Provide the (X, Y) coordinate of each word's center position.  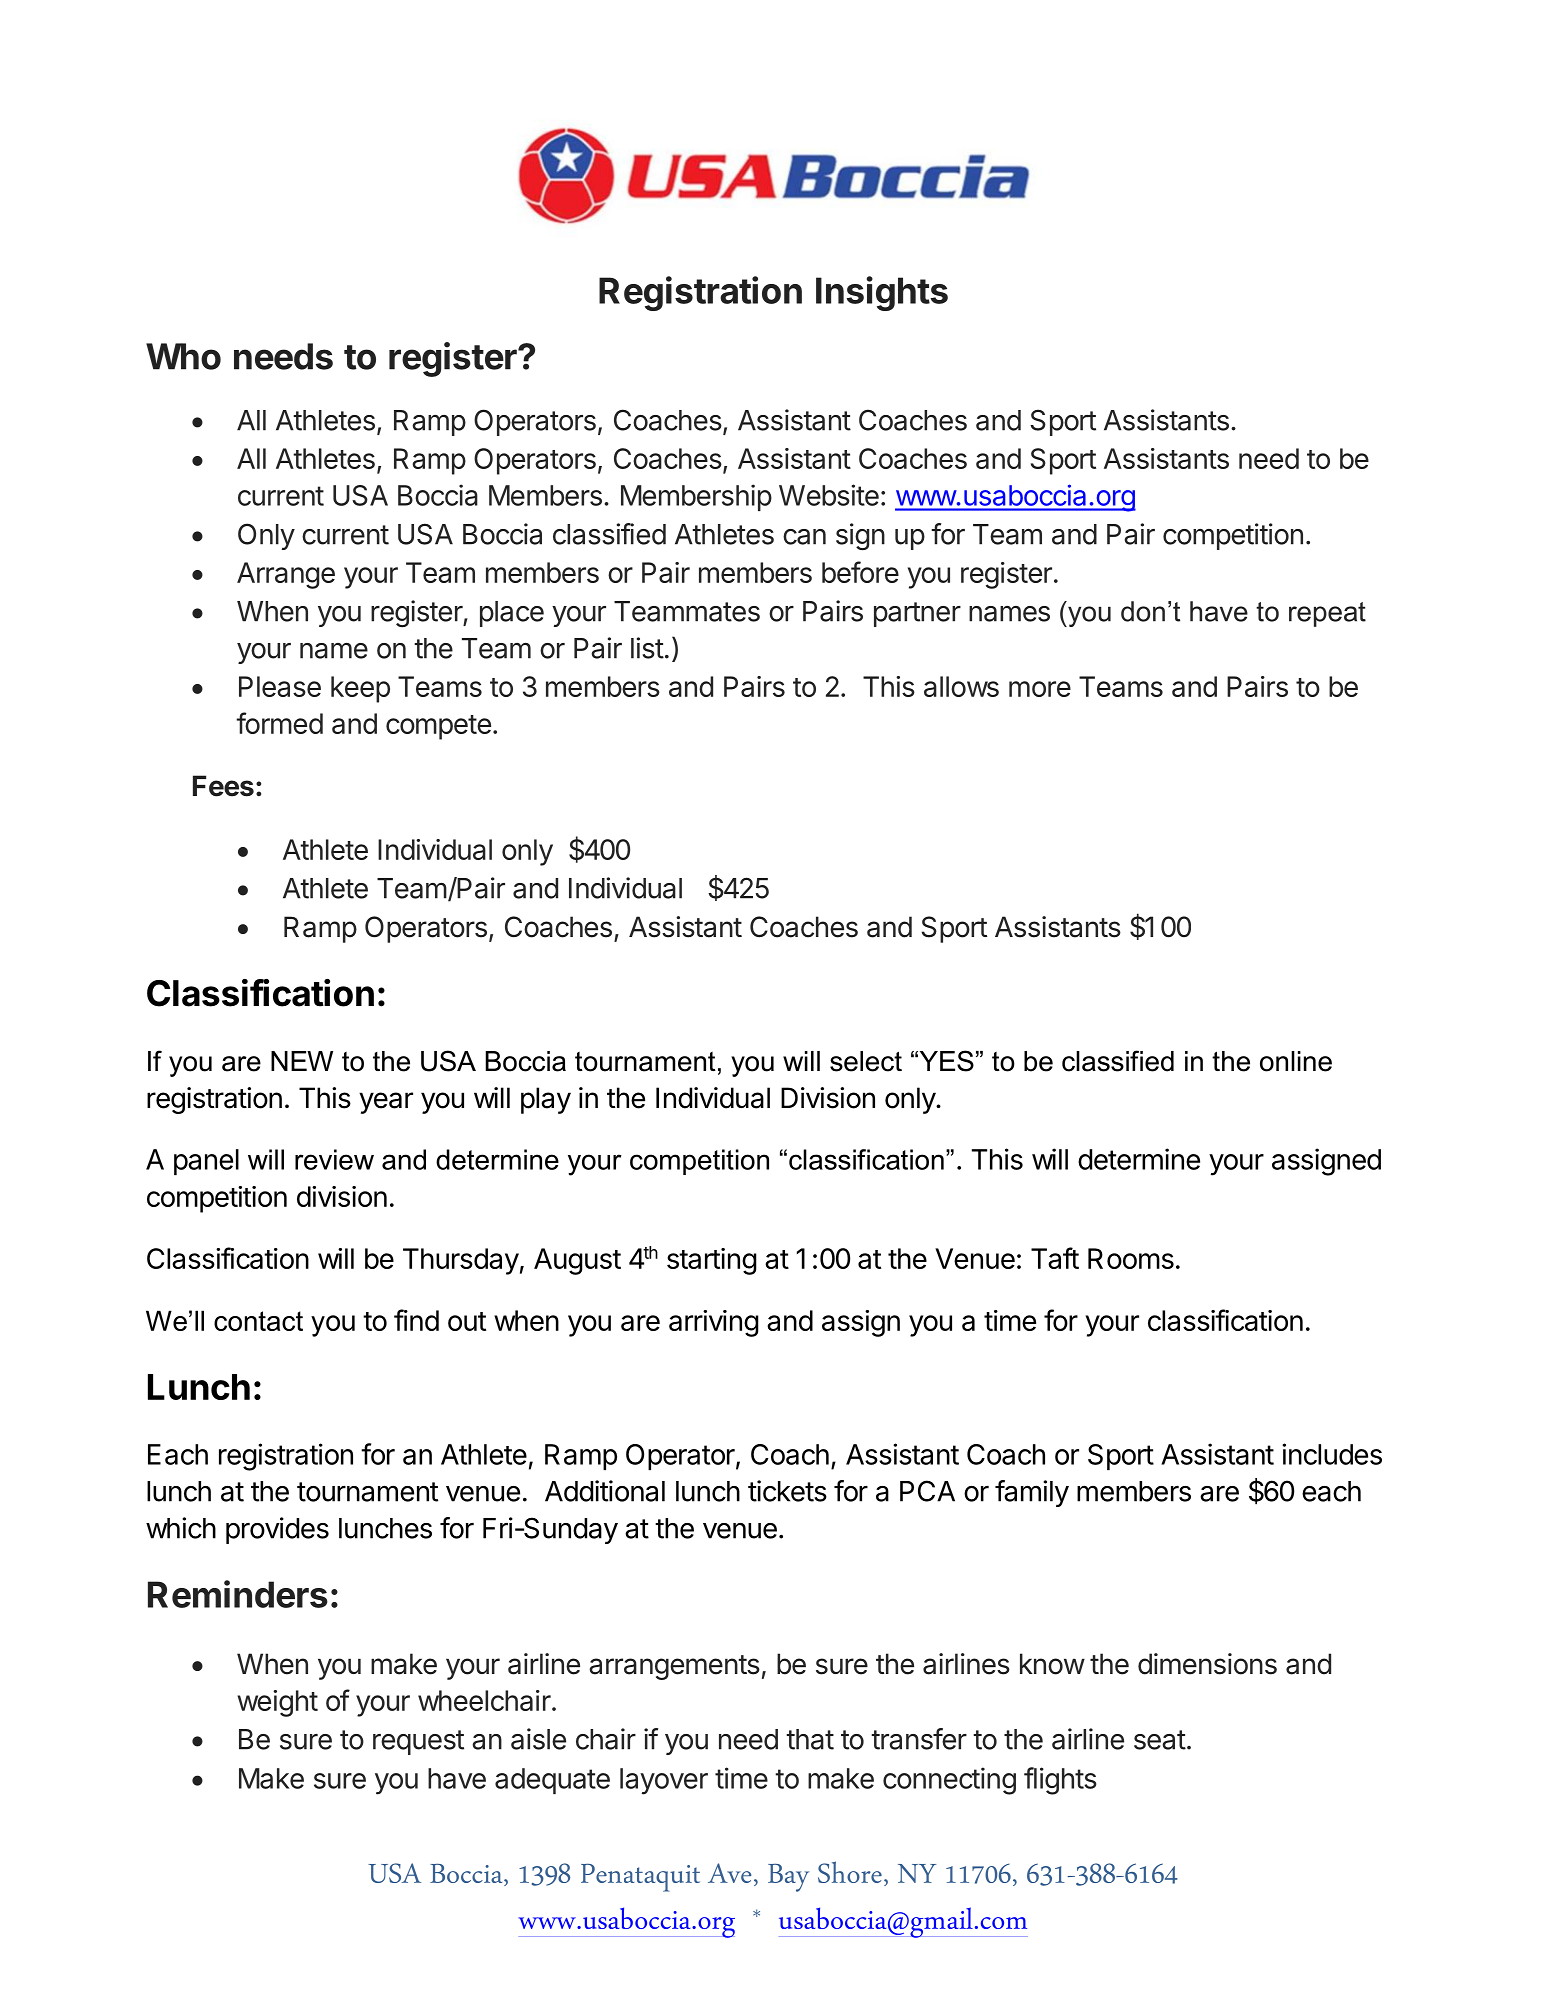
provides (277, 1530)
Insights (882, 293)
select (866, 1061)
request (418, 1742)
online (1296, 1061)
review (334, 1159)
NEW (302, 1061)
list (647, 648)
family (1032, 1493)
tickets (787, 1491)
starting (712, 1261)
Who (183, 356)
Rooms (1131, 1258)
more (1040, 689)
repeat (1327, 614)
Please (280, 686)
